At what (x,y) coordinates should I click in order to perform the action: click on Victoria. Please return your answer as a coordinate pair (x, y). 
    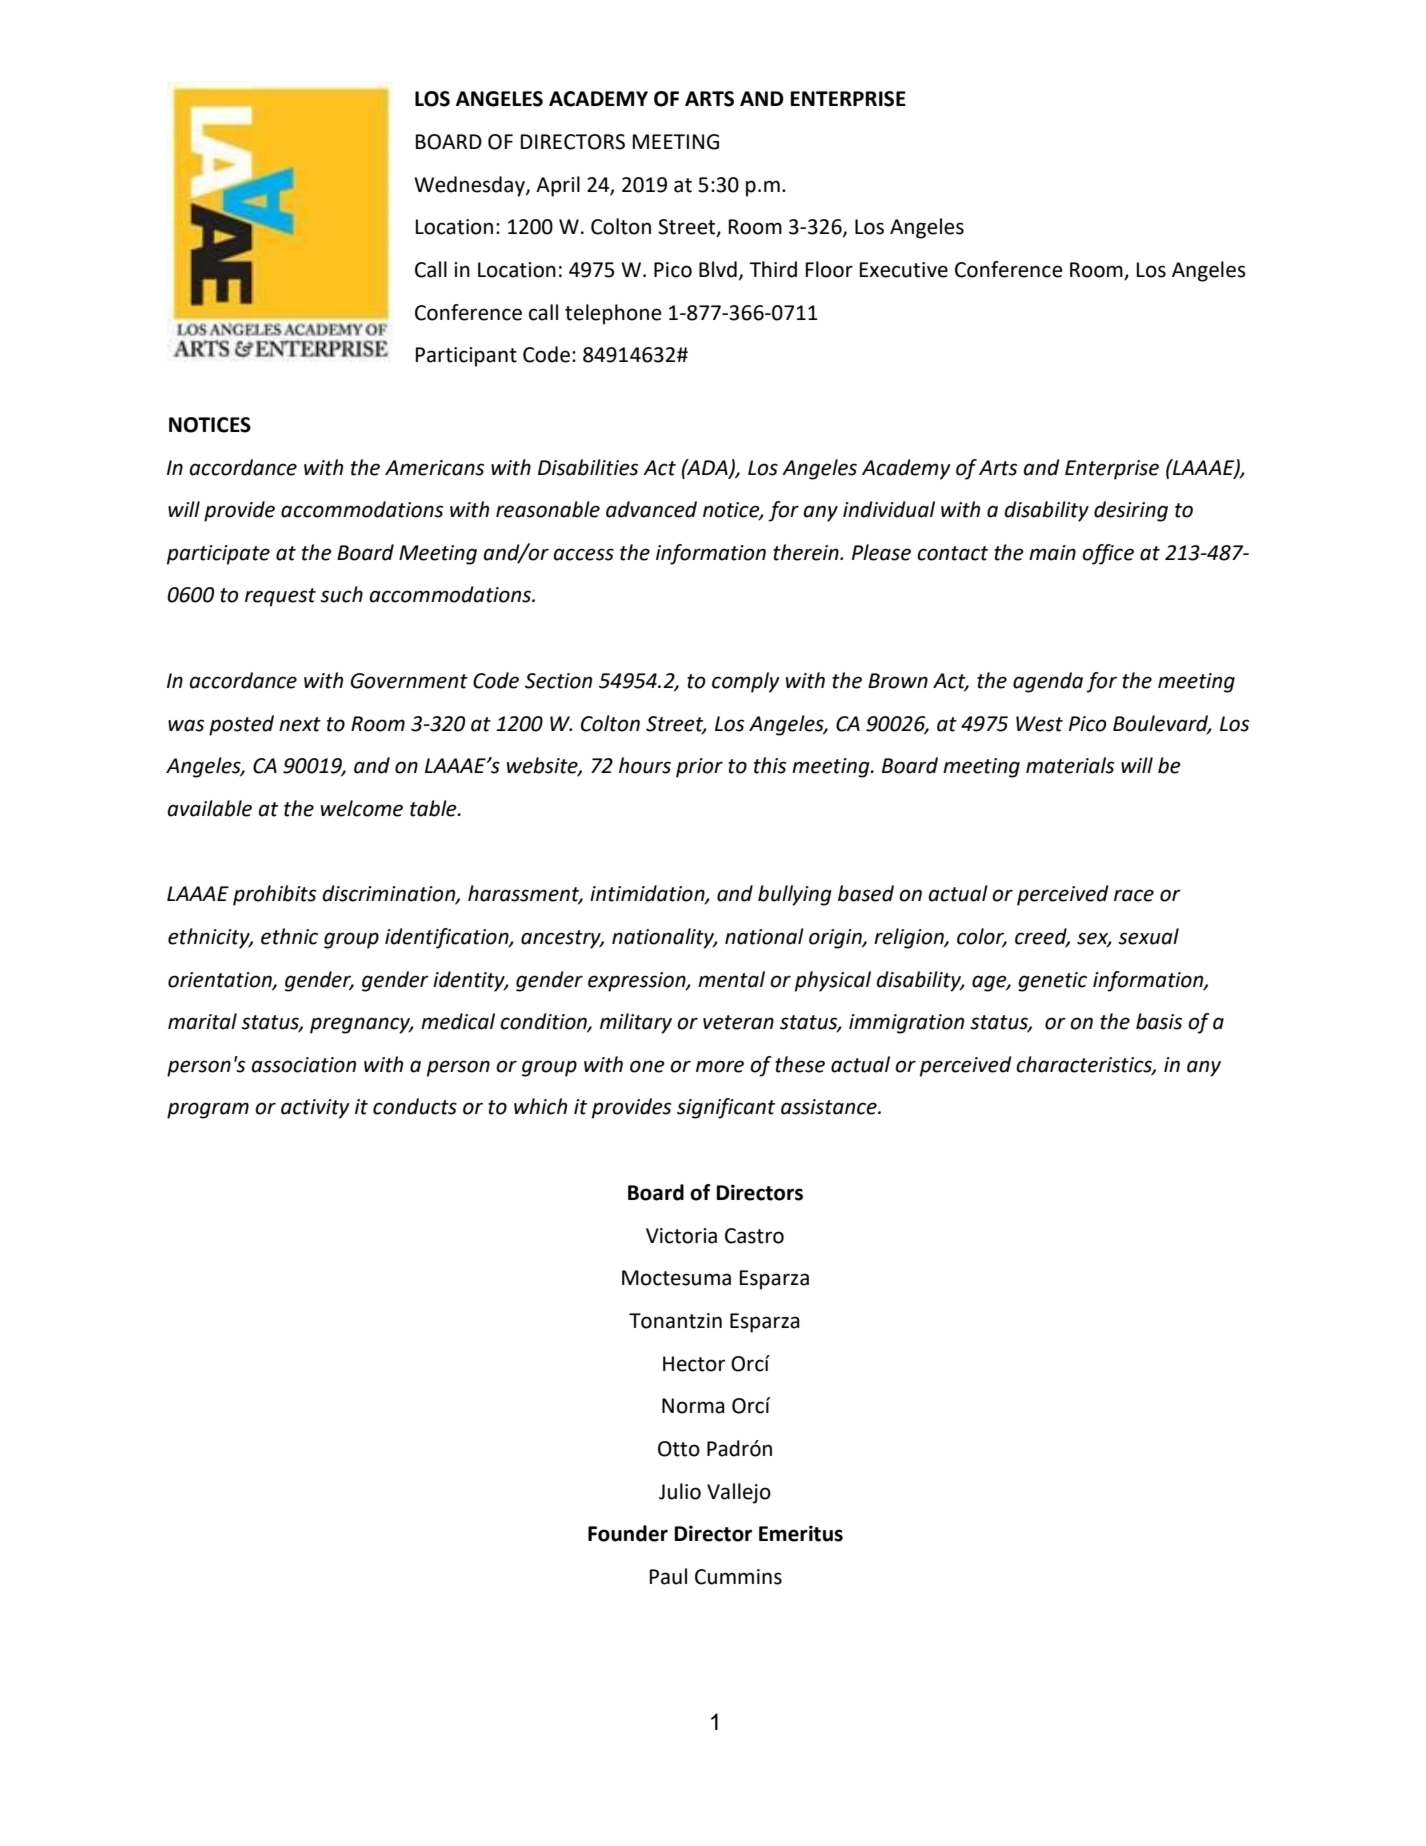
    Looking at the image, I should click on (681, 1236).
